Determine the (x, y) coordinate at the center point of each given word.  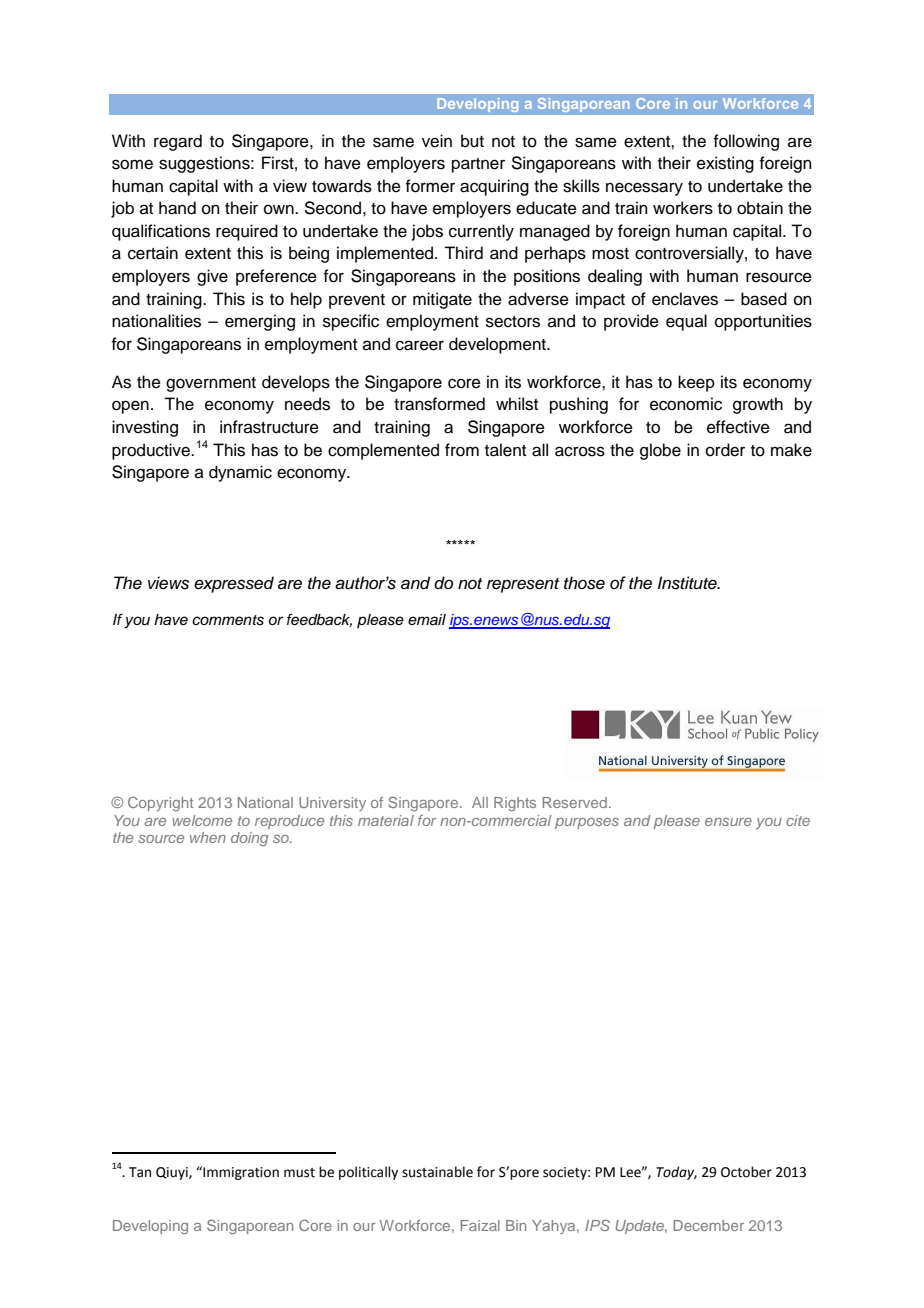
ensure (728, 822)
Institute (688, 583)
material (386, 820)
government (211, 384)
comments (228, 620)
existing (725, 164)
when (208, 837)
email (427, 620)
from (462, 450)
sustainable (437, 1172)
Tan (140, 1172)
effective (738, 427)
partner (478, 165)
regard (178, 142)
